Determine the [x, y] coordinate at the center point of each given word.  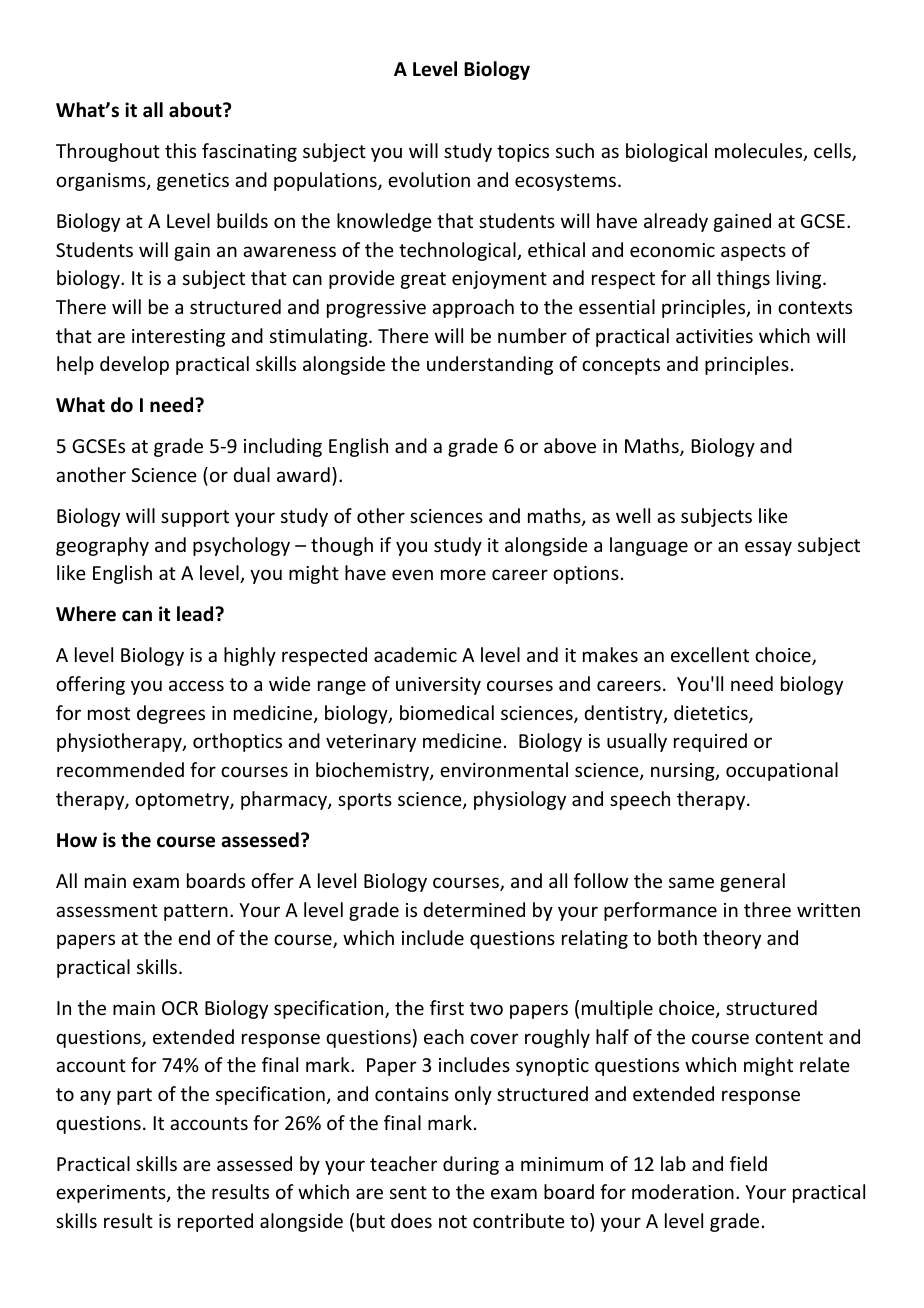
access [196, 685]
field [748, 1163]
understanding [490, 365]
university [438, 686]
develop [134, 365]
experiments [112, 1194]
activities [714, 336]
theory [732, 939]
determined [474, 909]
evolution [429, 179]
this [180, 150]
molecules [760, 152]
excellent [710, 654]
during [471, 1165]
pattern [196, 912]
